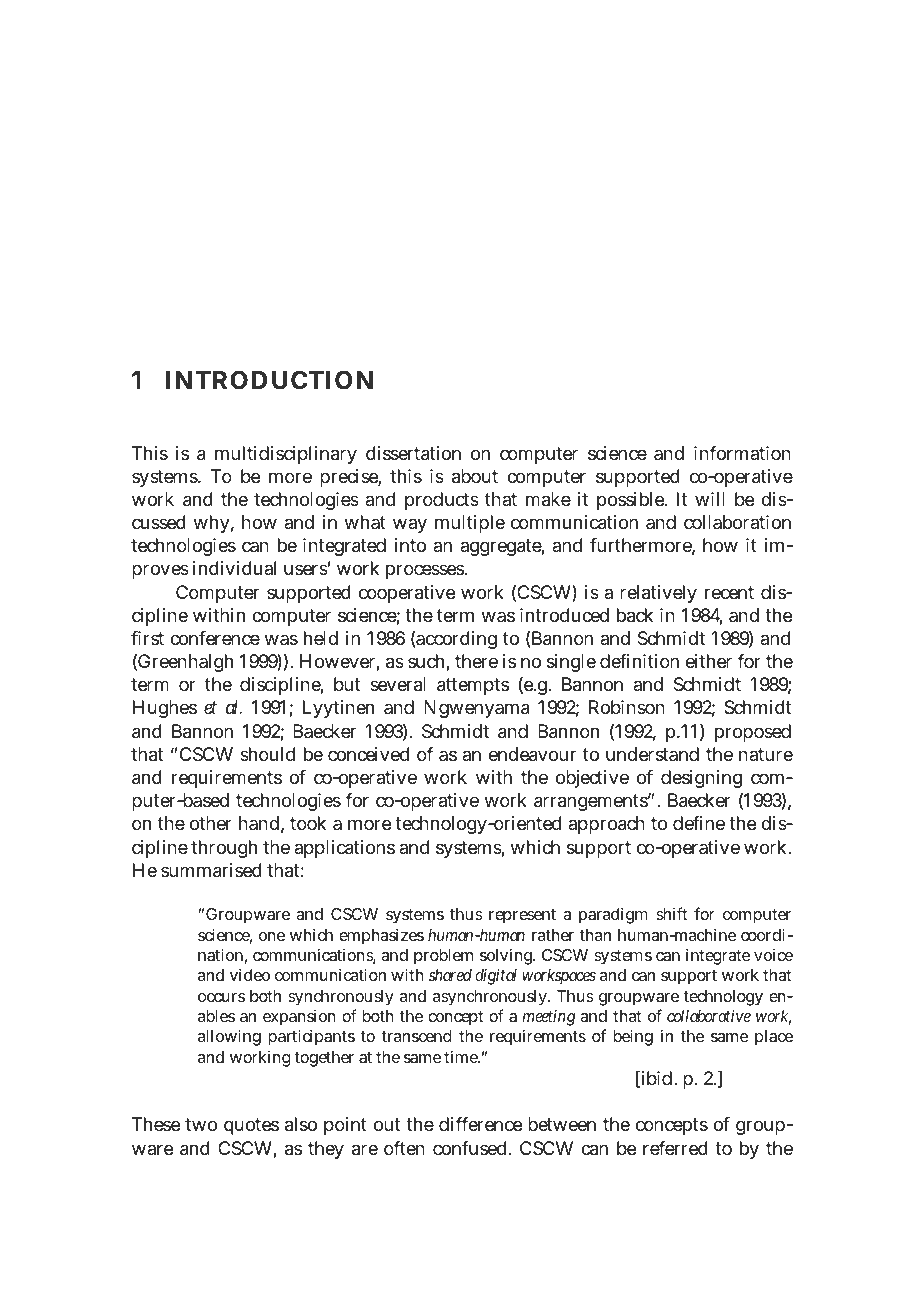  What do you see at coordinates (211, 823) in the image?
I see `other` at bounding box center [211, 823].
